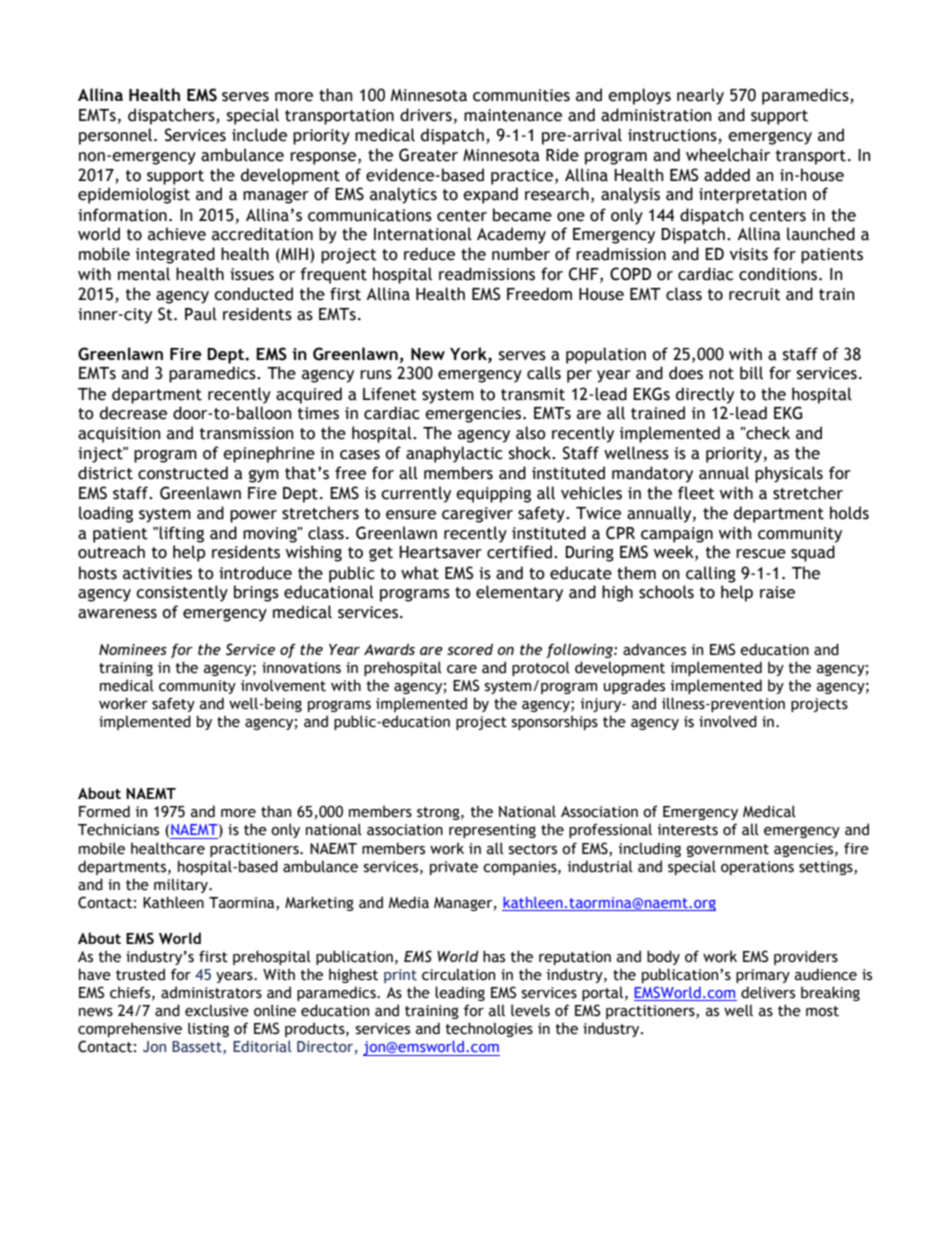  Describe the element at coordinates (728, 155) in the document. I see `wheelchair` at that location.
